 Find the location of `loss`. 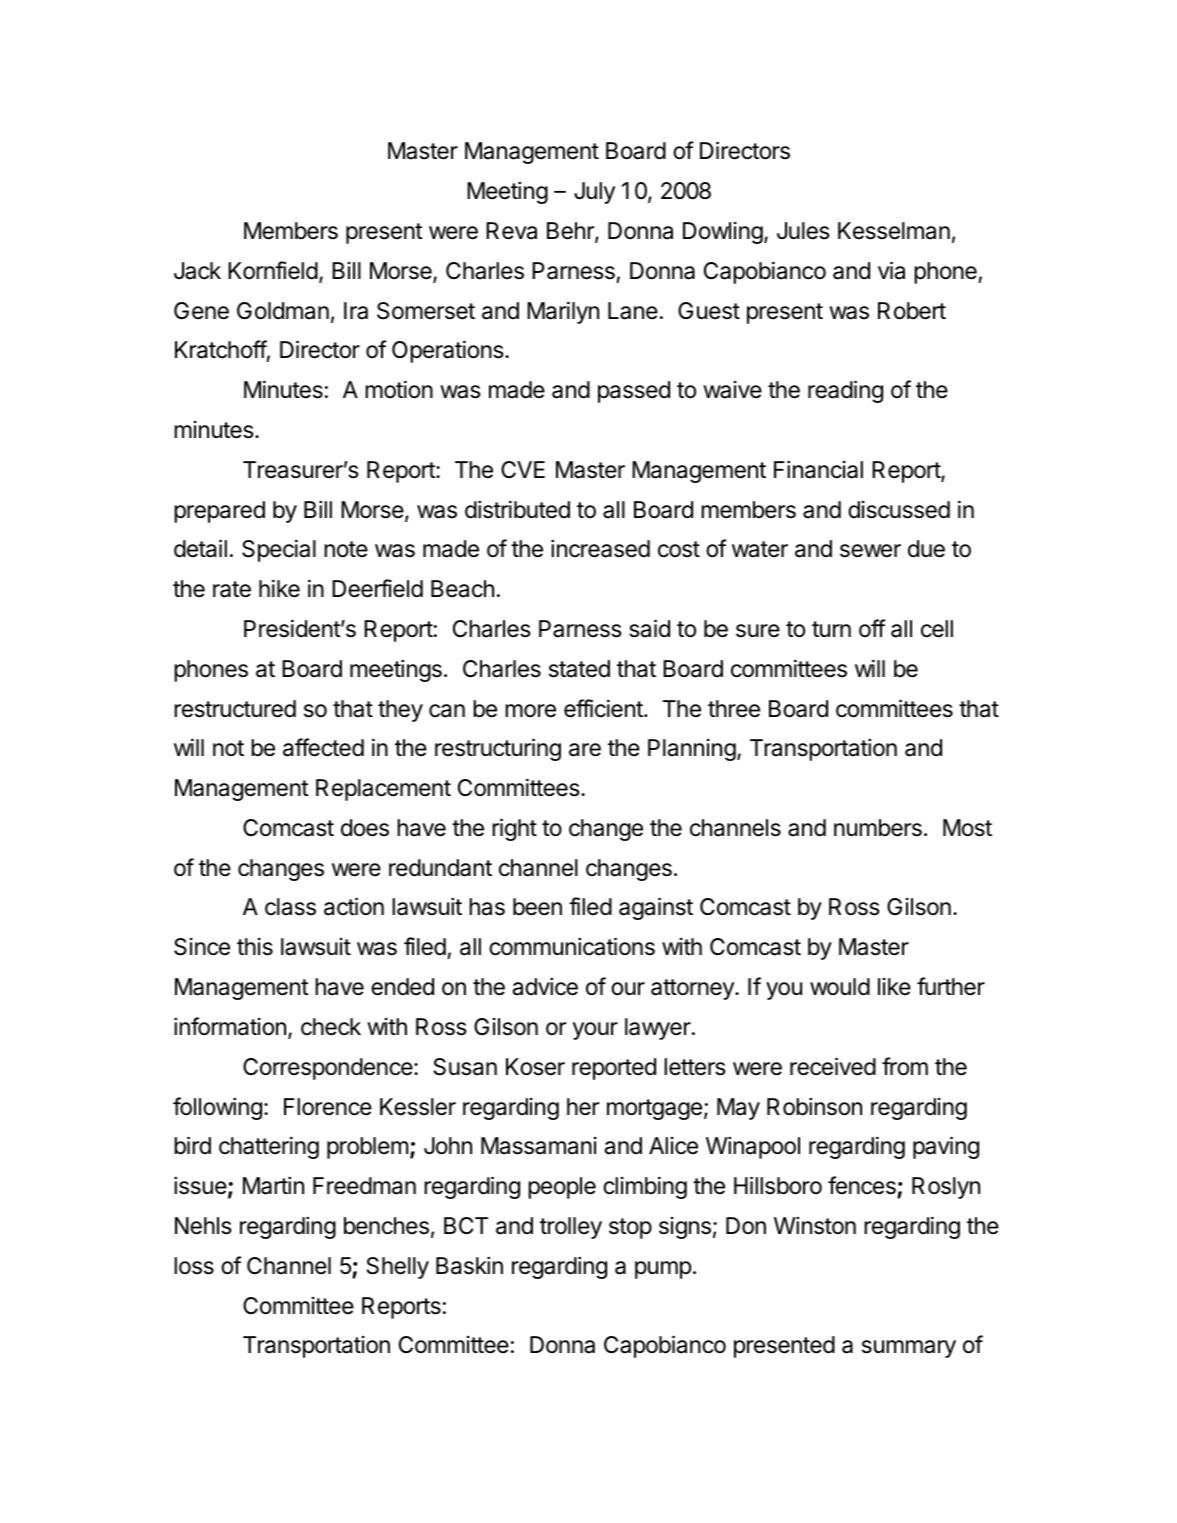

loss is located at coordinates (194, 1266).
